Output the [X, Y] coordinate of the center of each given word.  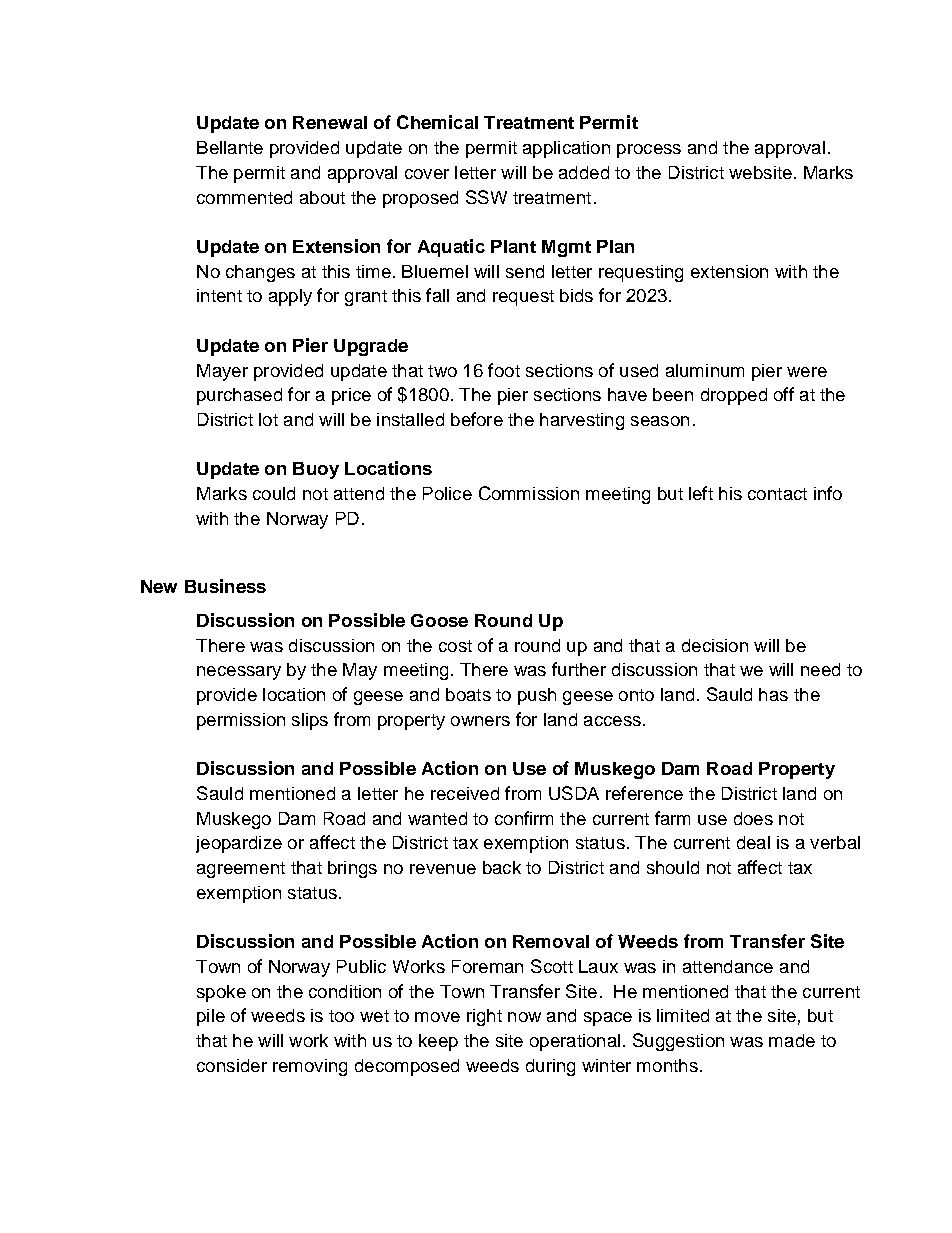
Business [225, 586]
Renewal [330, 122]
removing [310, 1067]
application [566, 149]
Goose [439, 620]
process [649, 151]
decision [715, 645]
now [524, 1017]
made [792, 1040]
